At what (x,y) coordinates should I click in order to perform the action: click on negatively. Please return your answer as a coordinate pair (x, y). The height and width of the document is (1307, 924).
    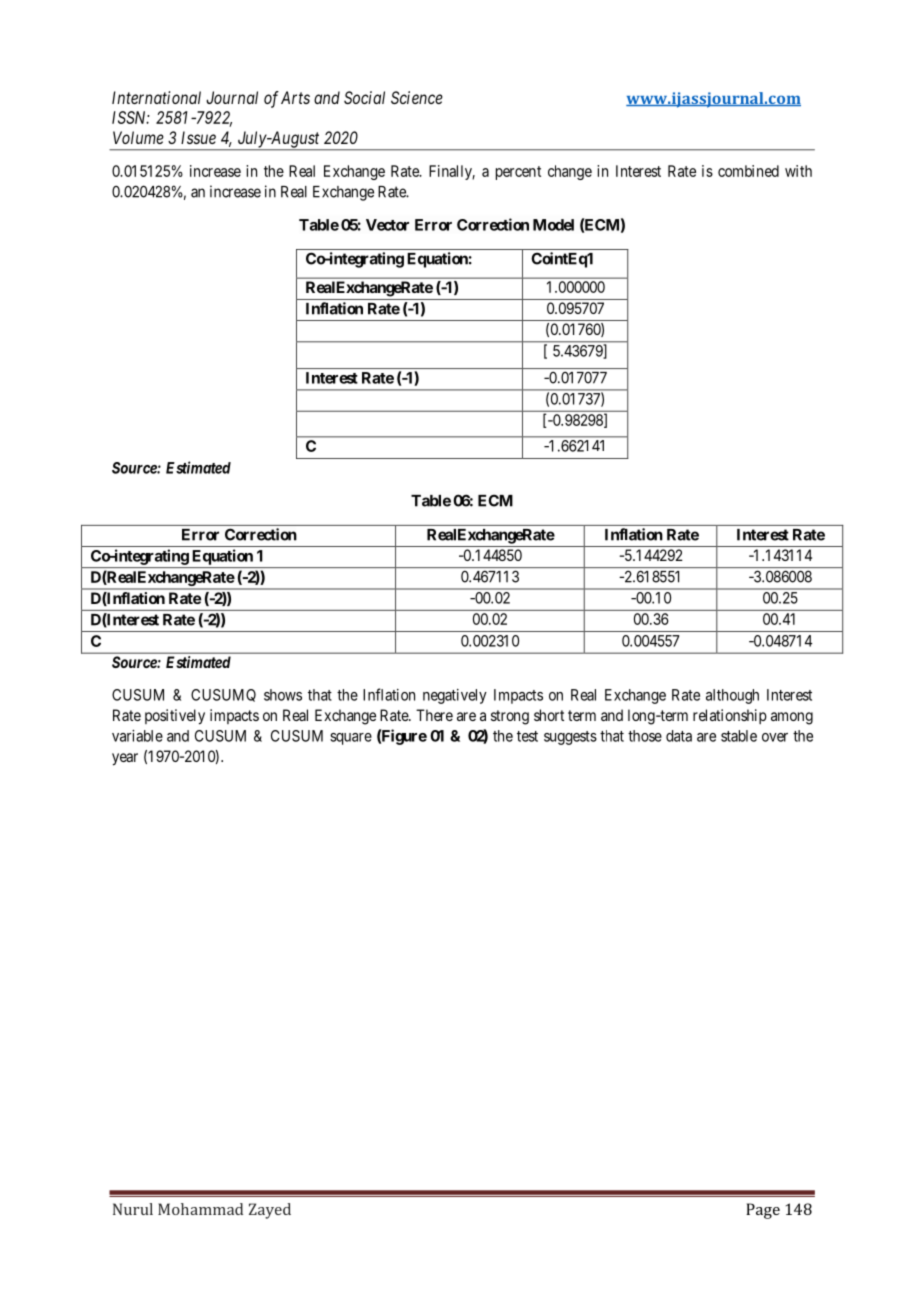
    Looking at the image, I should click on (455, 696).
